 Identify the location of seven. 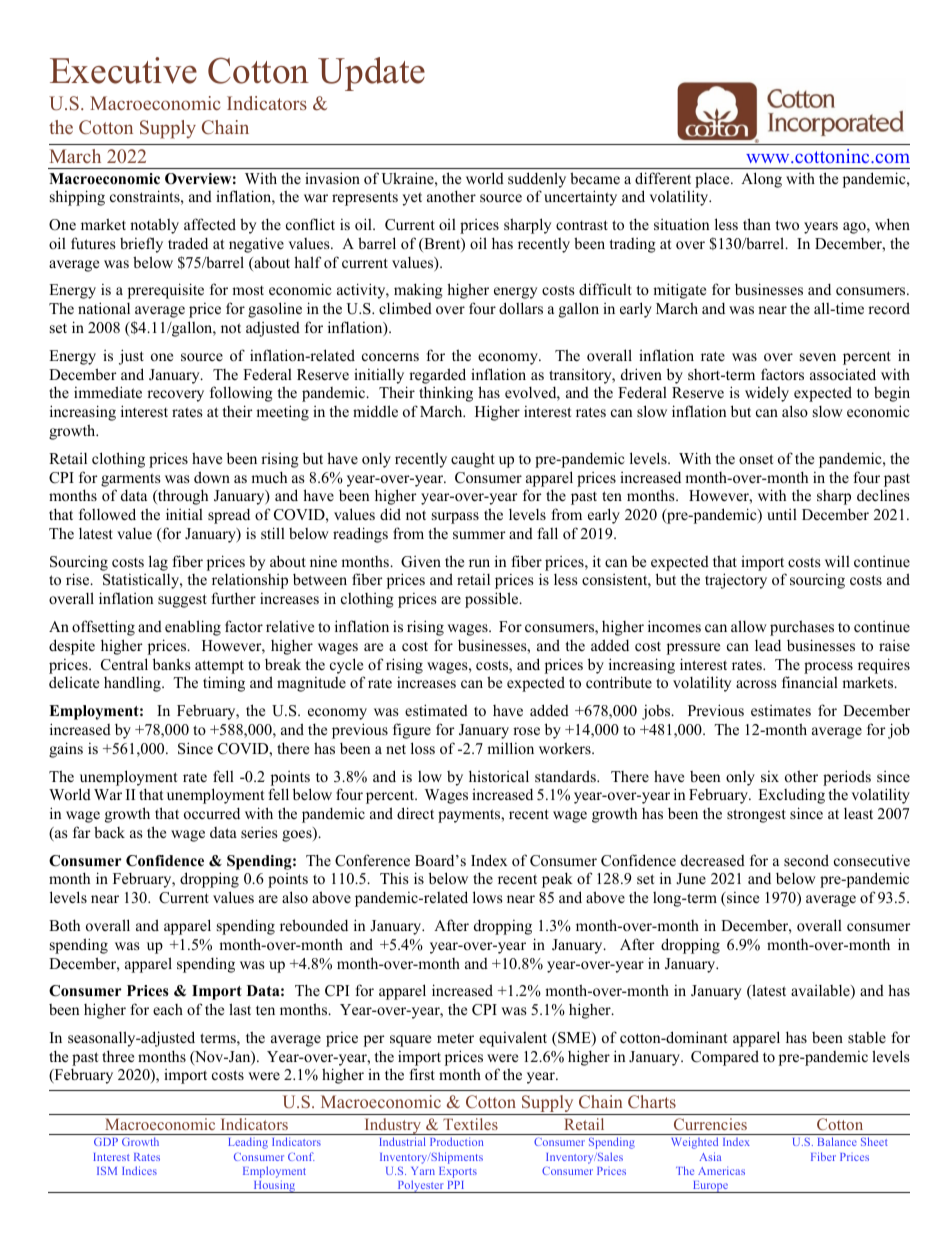
(818, 357).
